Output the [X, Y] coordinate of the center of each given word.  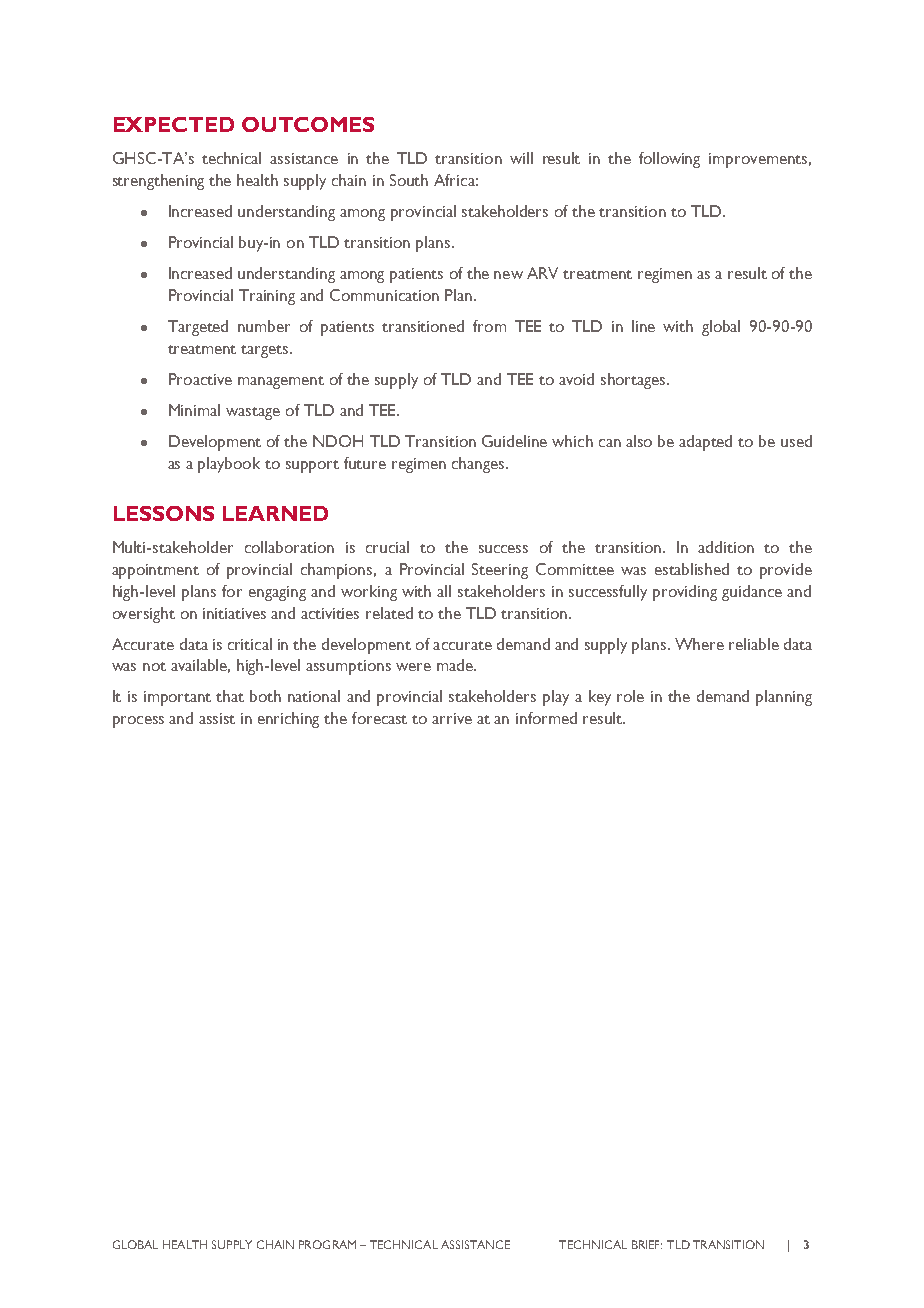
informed [546, 718]
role [630, 696]
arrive [452, 718]
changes [479, 465]
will [521, 158]
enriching [288, 720]
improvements [760, 160]
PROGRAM [327, 1244]
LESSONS [164, 513]
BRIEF [647, 1244]
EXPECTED [174, 124]
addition [726, 547]
